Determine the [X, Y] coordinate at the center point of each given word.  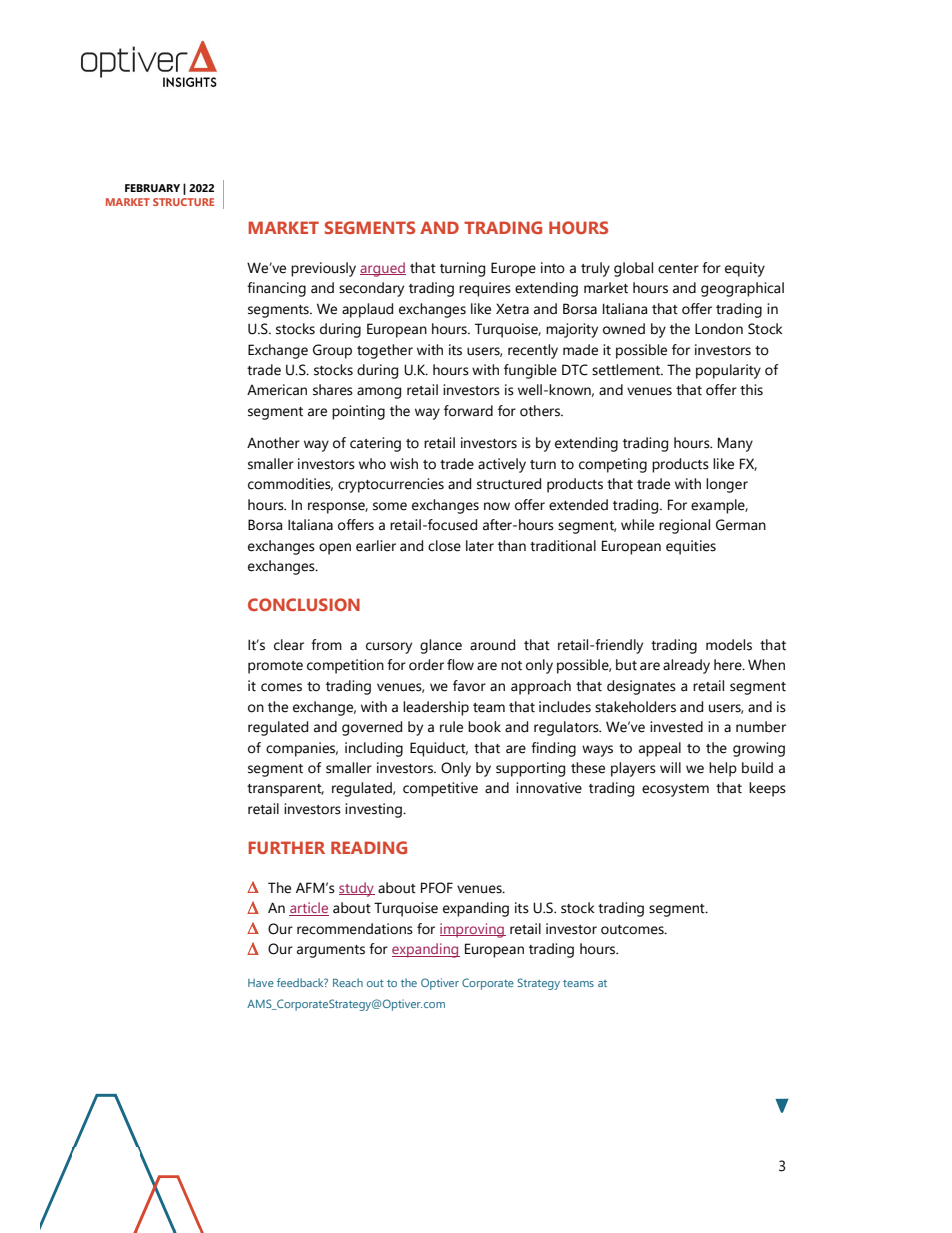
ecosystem [675, 790]
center [678, 269]
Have [261, 983]
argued [383, 269]
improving [473, 930]
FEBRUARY [152, 188]
